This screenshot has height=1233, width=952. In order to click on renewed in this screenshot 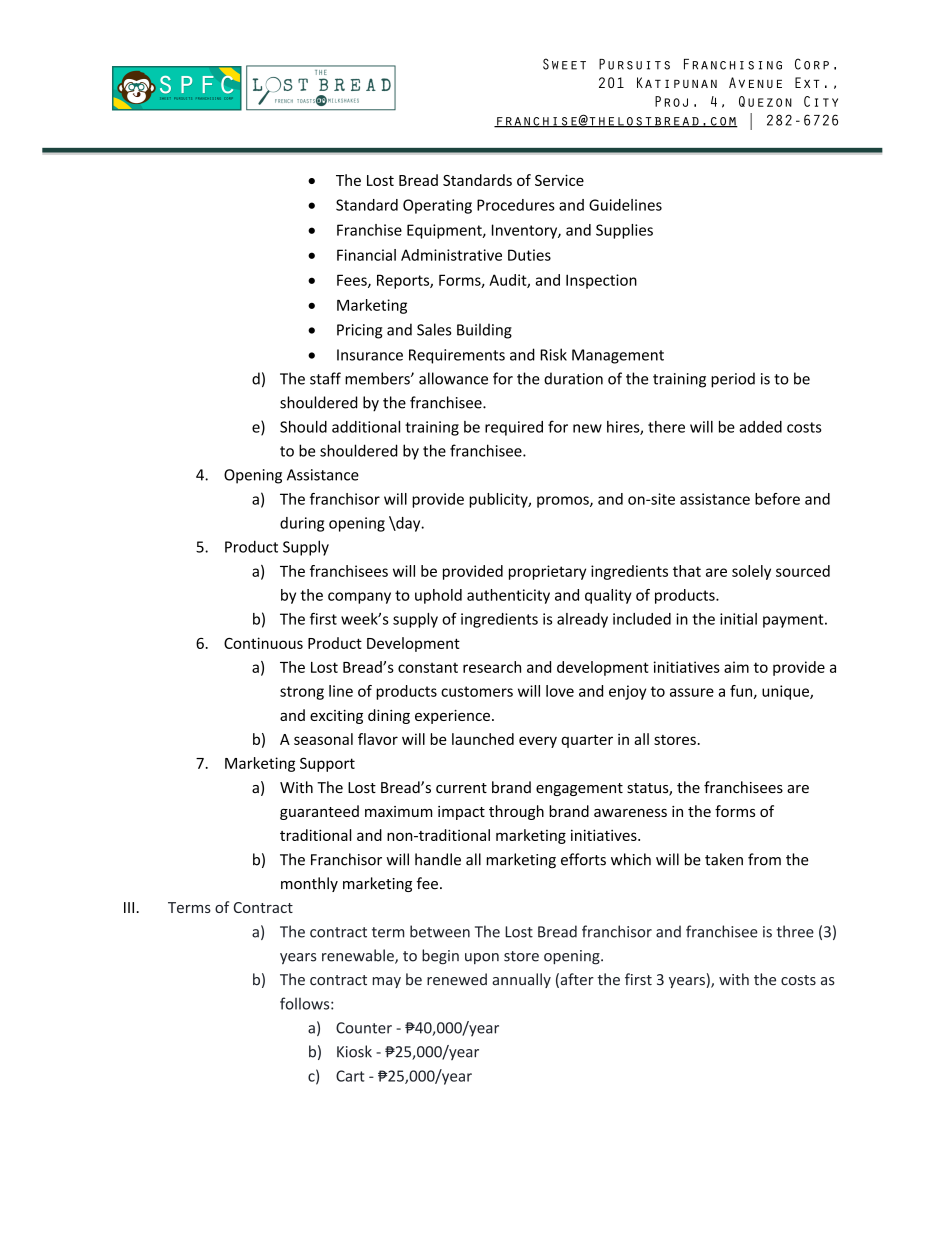, I will do `click(457, 979)`.
